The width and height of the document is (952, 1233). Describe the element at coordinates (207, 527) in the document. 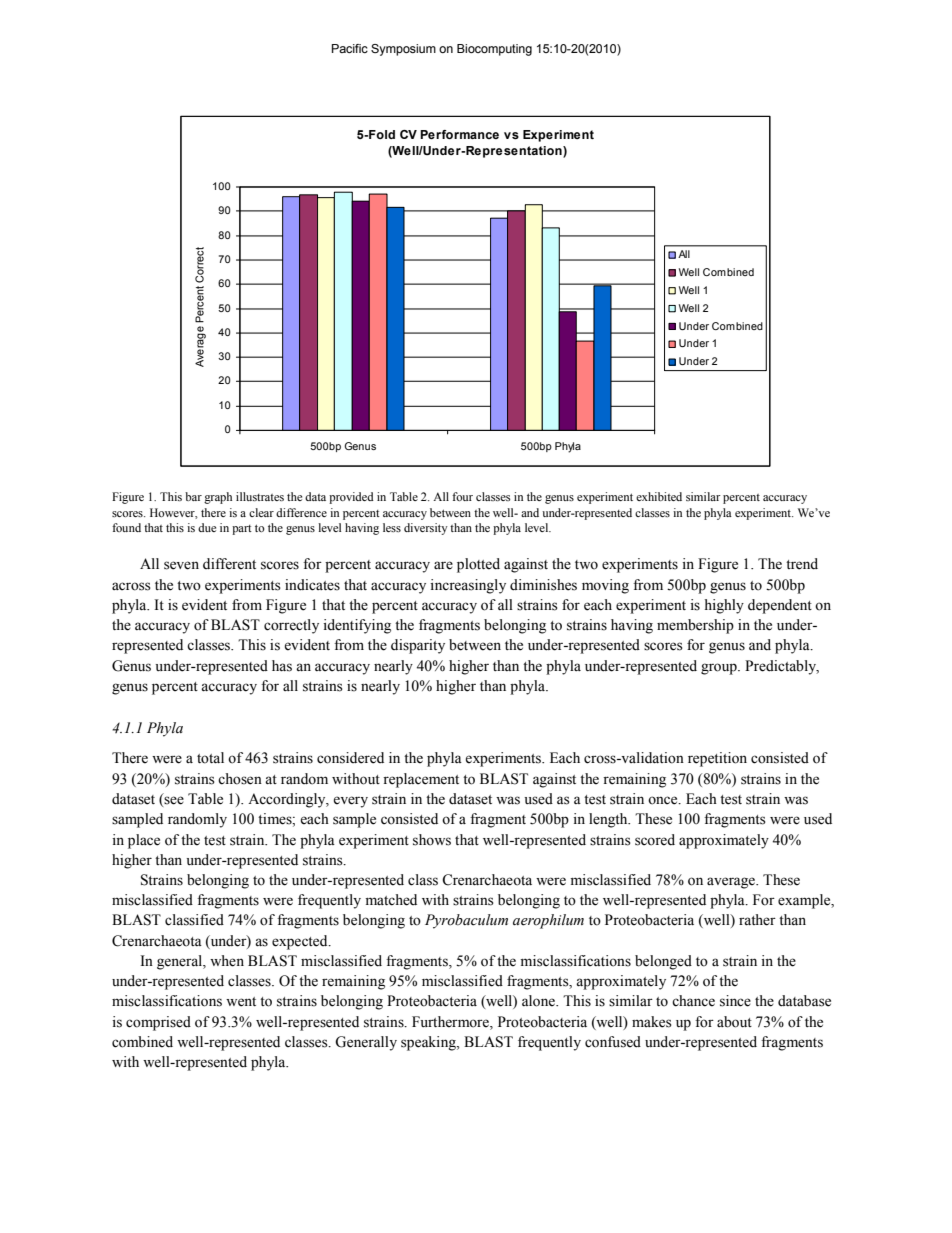

I see `due` at that location.
